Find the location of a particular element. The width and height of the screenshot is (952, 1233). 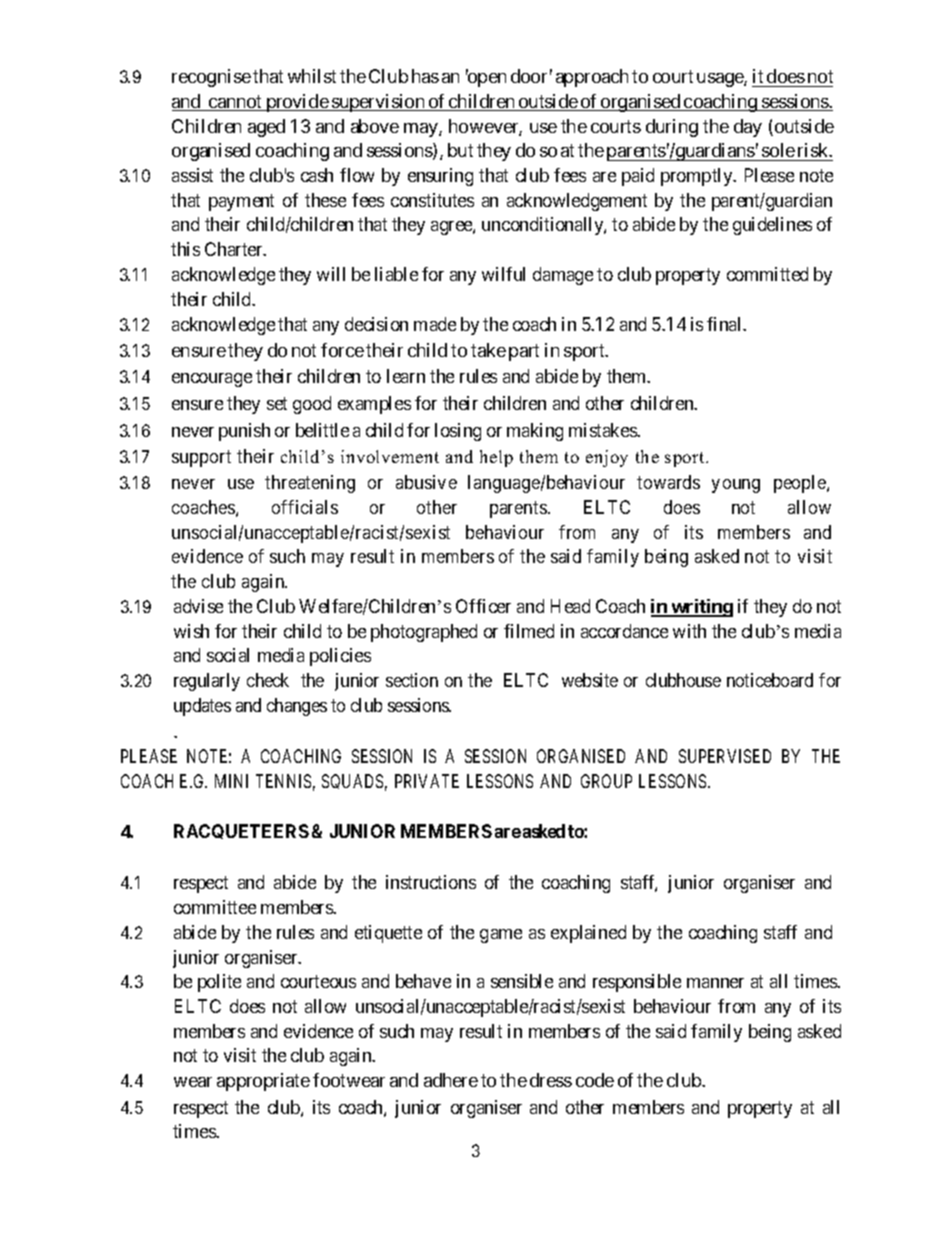

cannot is located at coordinates (235, 103).
